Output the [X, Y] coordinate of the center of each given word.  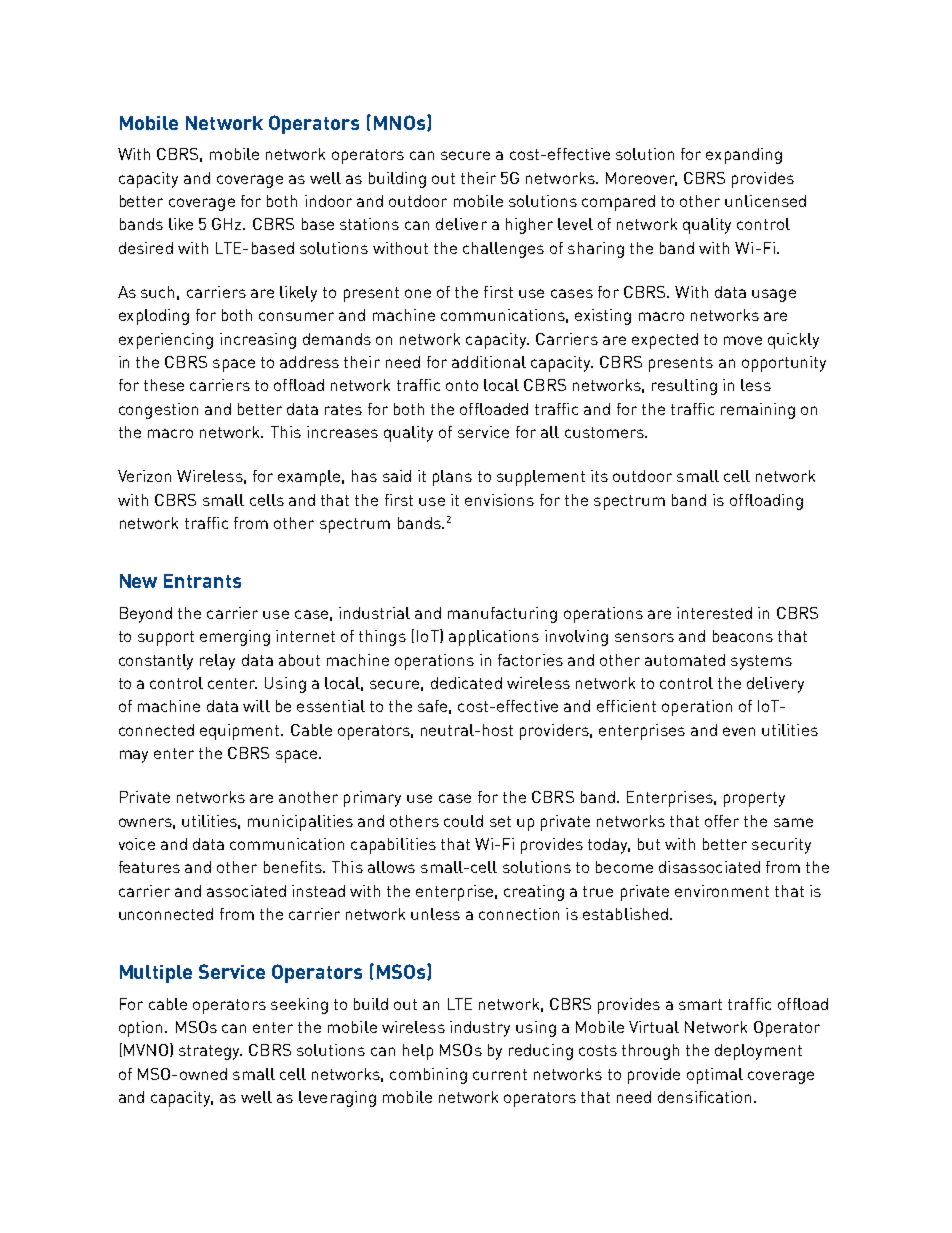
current [500, 1074]
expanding [744, 156]
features [149, 867]
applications [494, 638]
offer [722, 821]
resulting [684, 387]
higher [529, 226]
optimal [715, 1076]
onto [462, 385]
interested [714, 613]
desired [146, 248]
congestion [158, 411]
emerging [235, 638]
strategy [210, 1052]
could [463, 821]
